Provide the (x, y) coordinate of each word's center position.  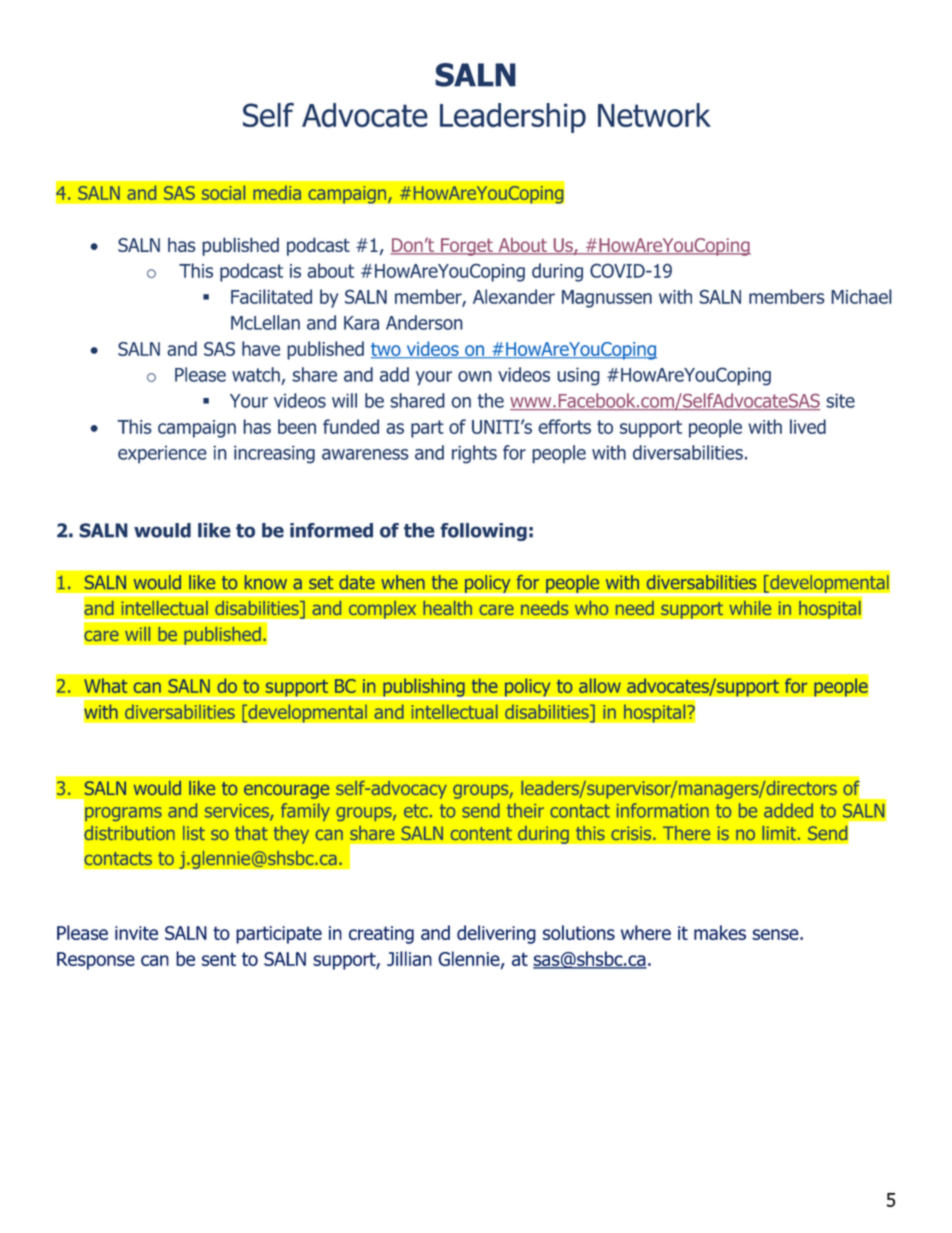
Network (654, 115)
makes (720, 932)
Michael (861, 296)
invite (136, 933)
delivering (496, 934)
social (223, 192)
